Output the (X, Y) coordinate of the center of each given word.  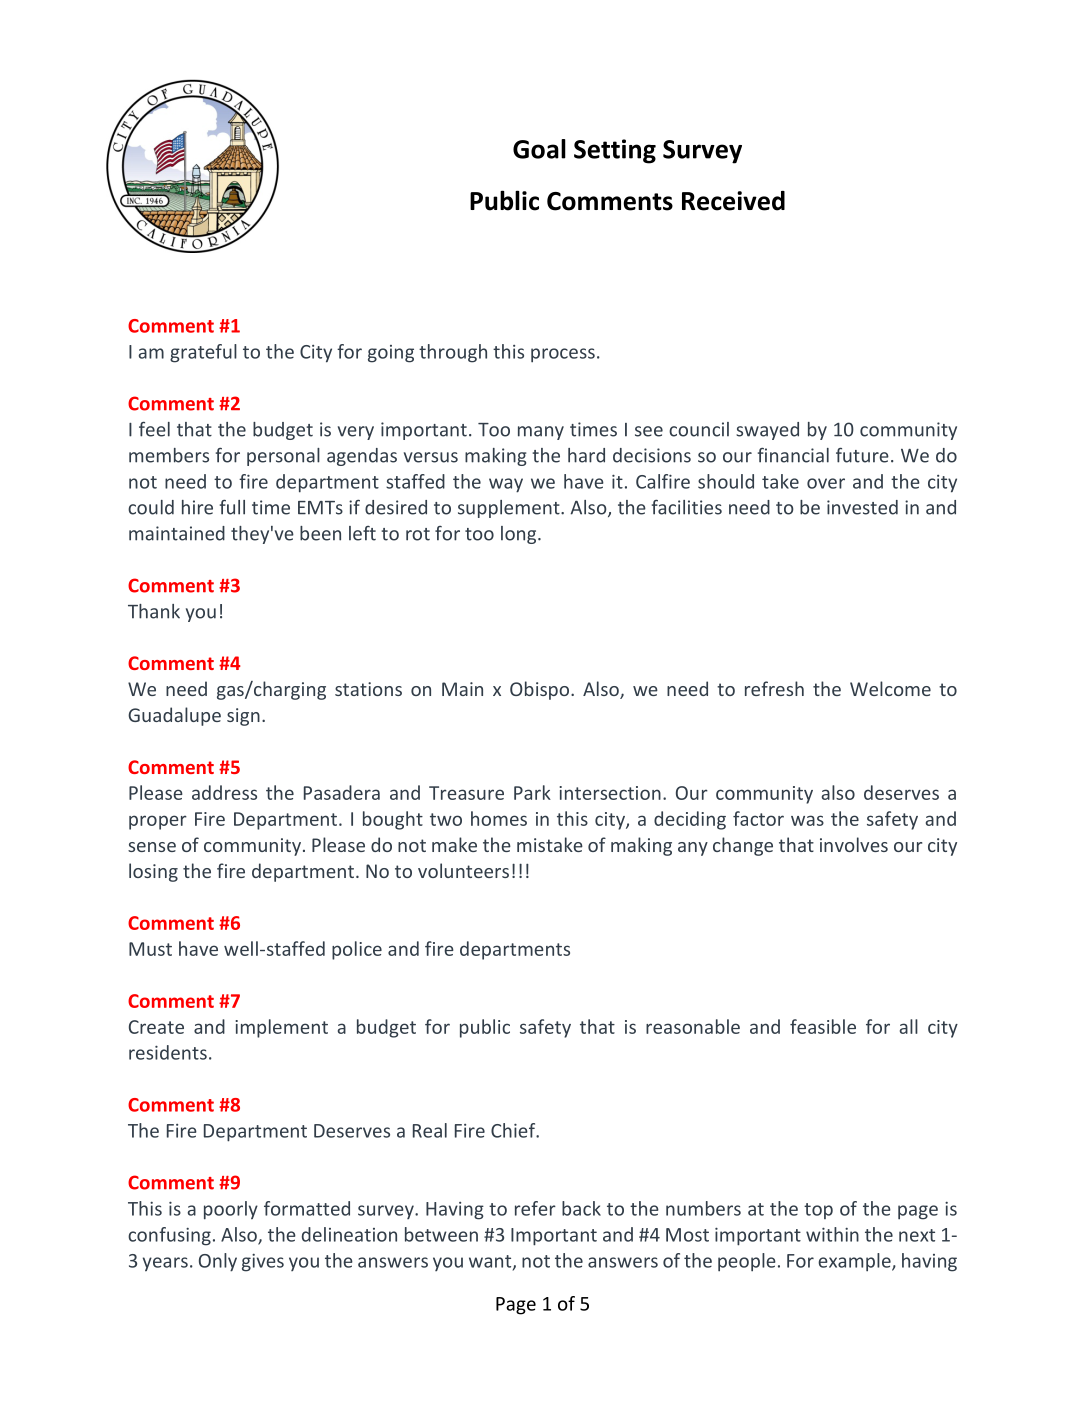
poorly (231, 1210)
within (832, 1234)
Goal (539, 149)
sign (243, 717)
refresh (774, 688)
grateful (203, 353)
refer (535, 1208)
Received (733, 201)
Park (532, 792)
